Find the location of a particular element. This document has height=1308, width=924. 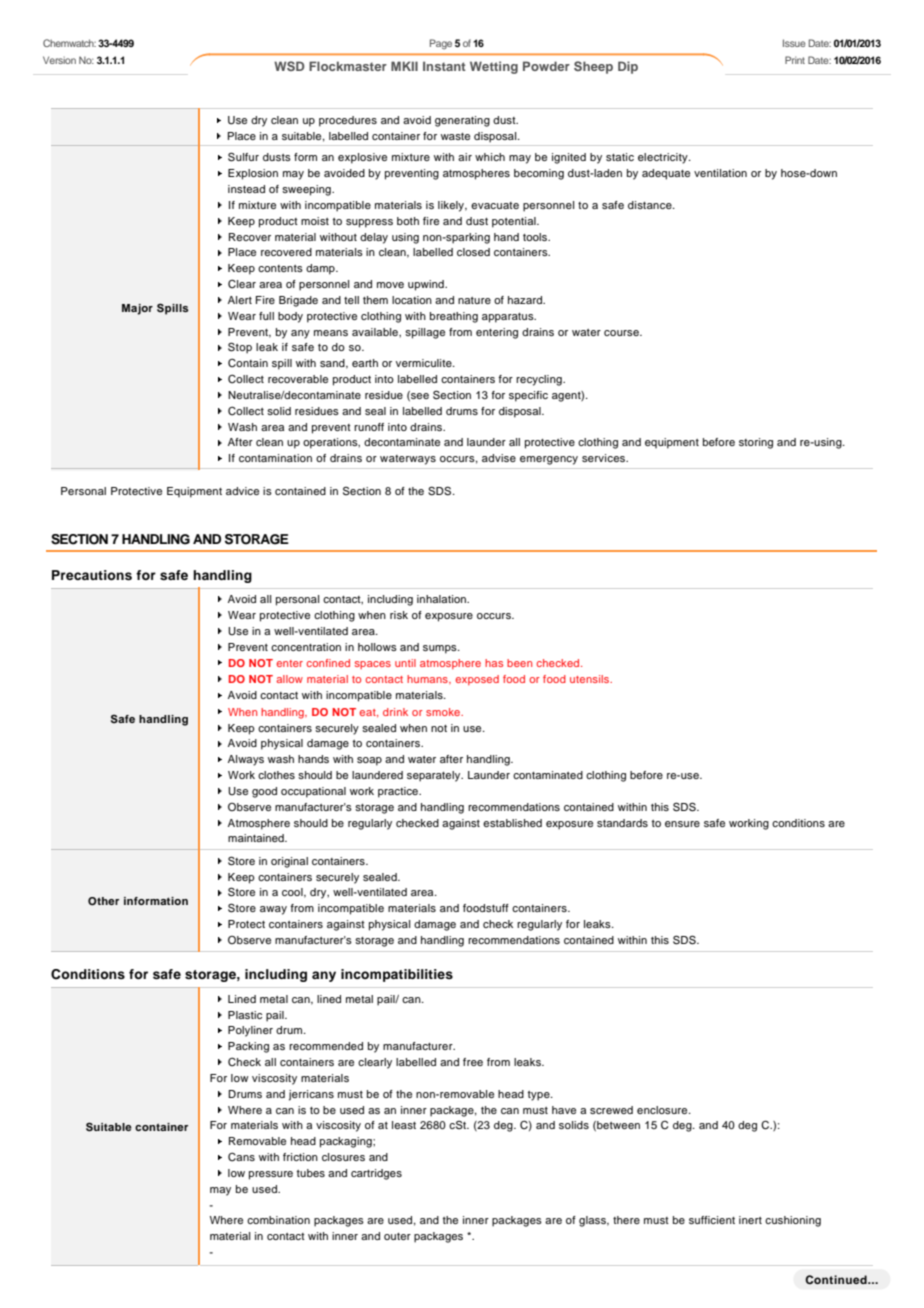

outer is located at coordinates (397, 1236).
